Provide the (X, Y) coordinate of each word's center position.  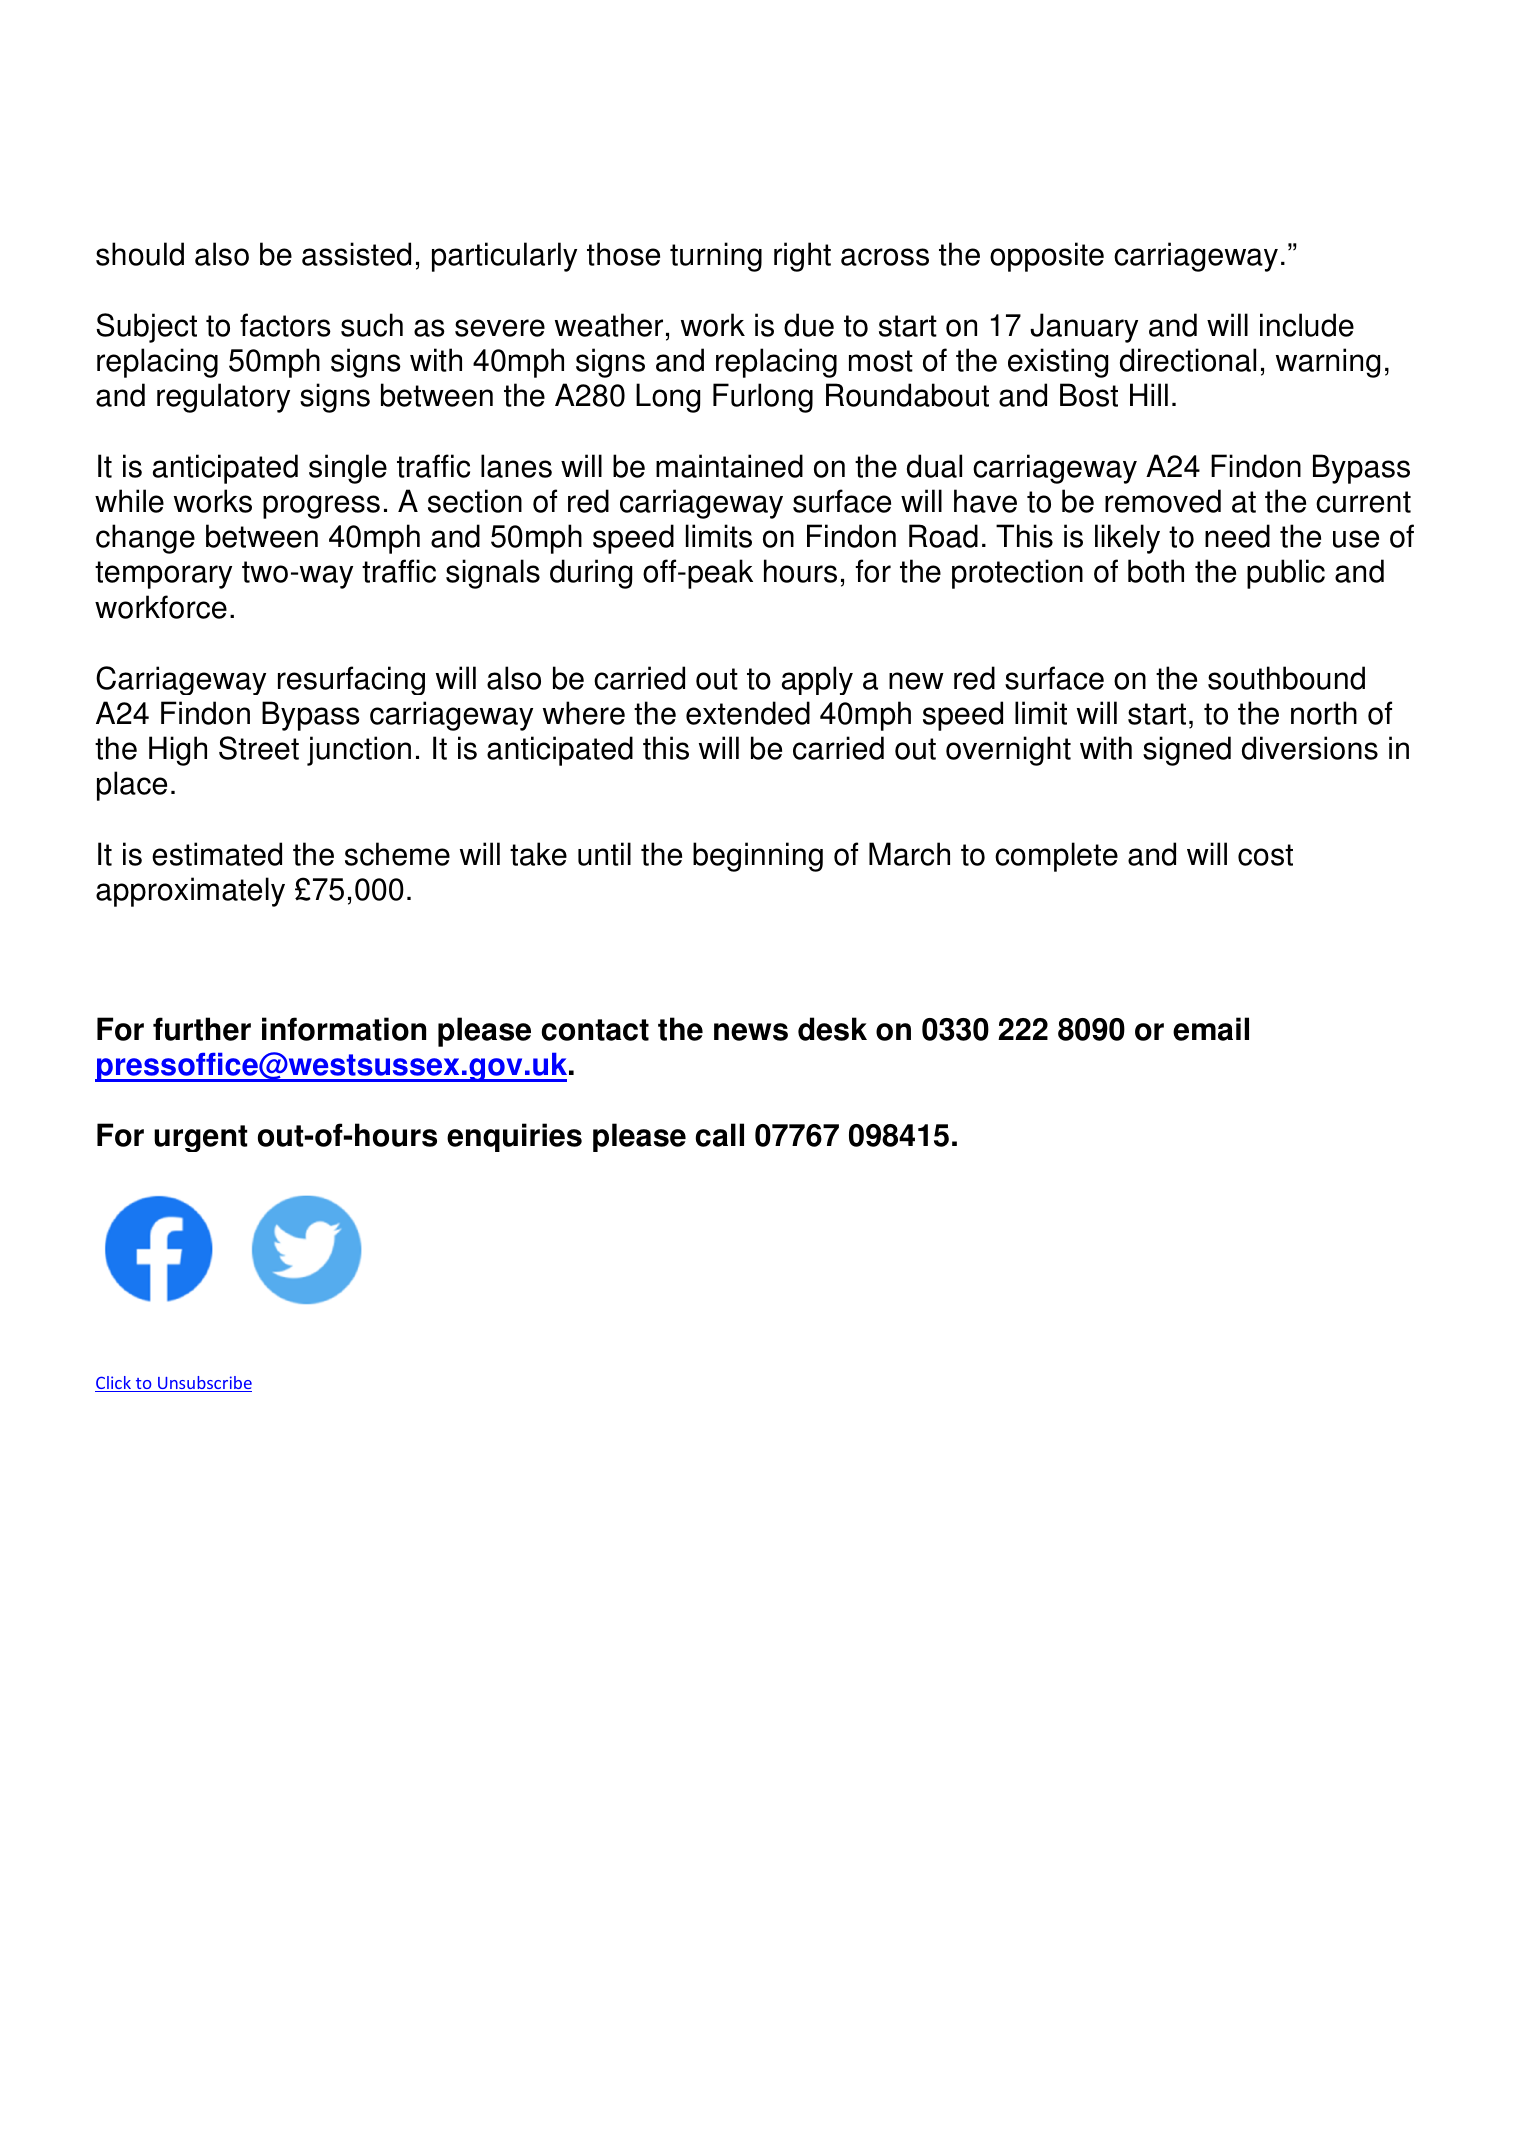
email (1211, 1029)
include (1307, 325)
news (751, 1032)
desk (832, 1029)
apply (817, 680)
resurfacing (351, 680)
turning (716, 257)
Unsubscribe (204, 1384)
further (202, 1029)
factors (285, 325)
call (719, 1135)
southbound (1286, 678)
